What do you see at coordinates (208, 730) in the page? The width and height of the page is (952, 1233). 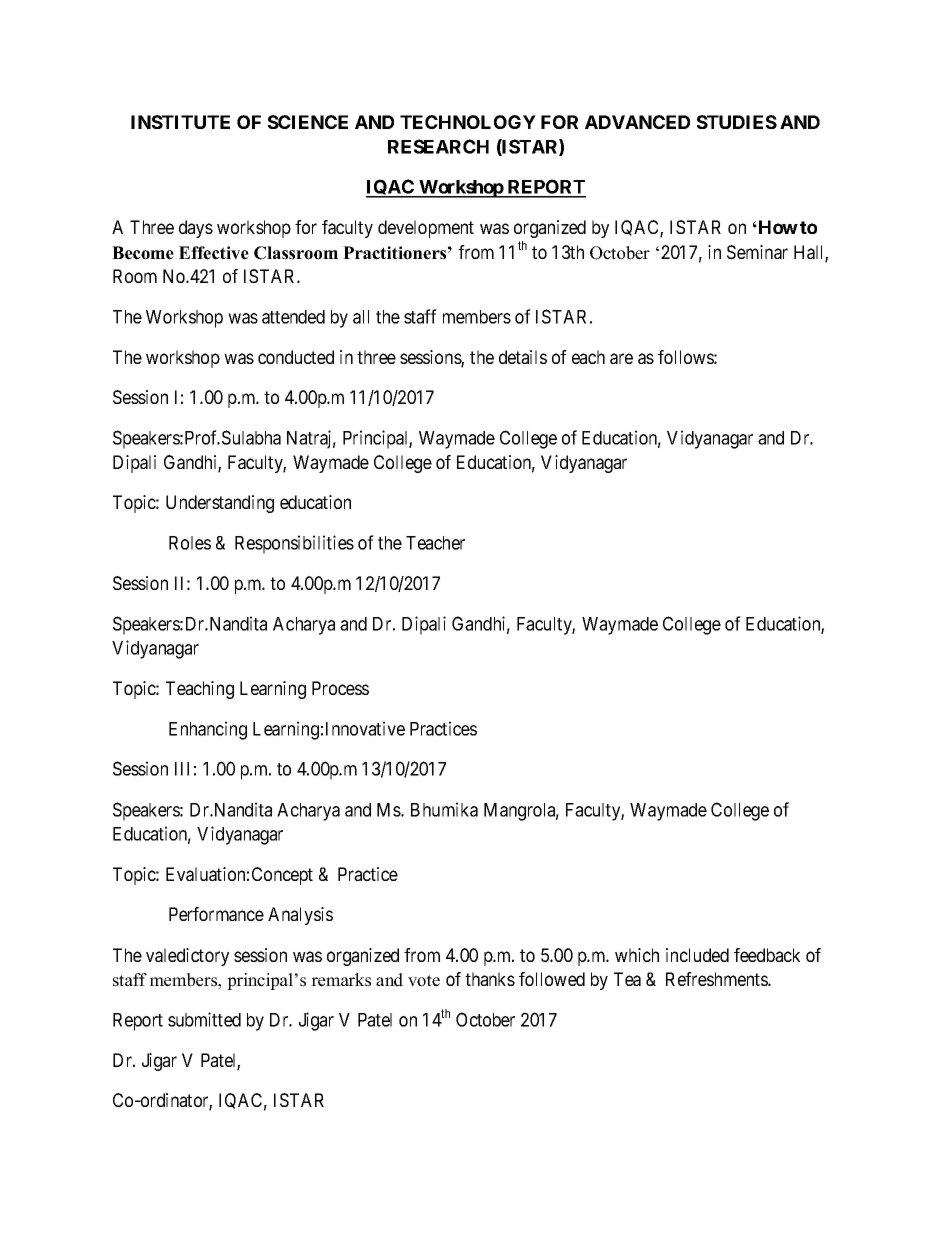 I see `Enhancing` at bounding box center [208, 730].
